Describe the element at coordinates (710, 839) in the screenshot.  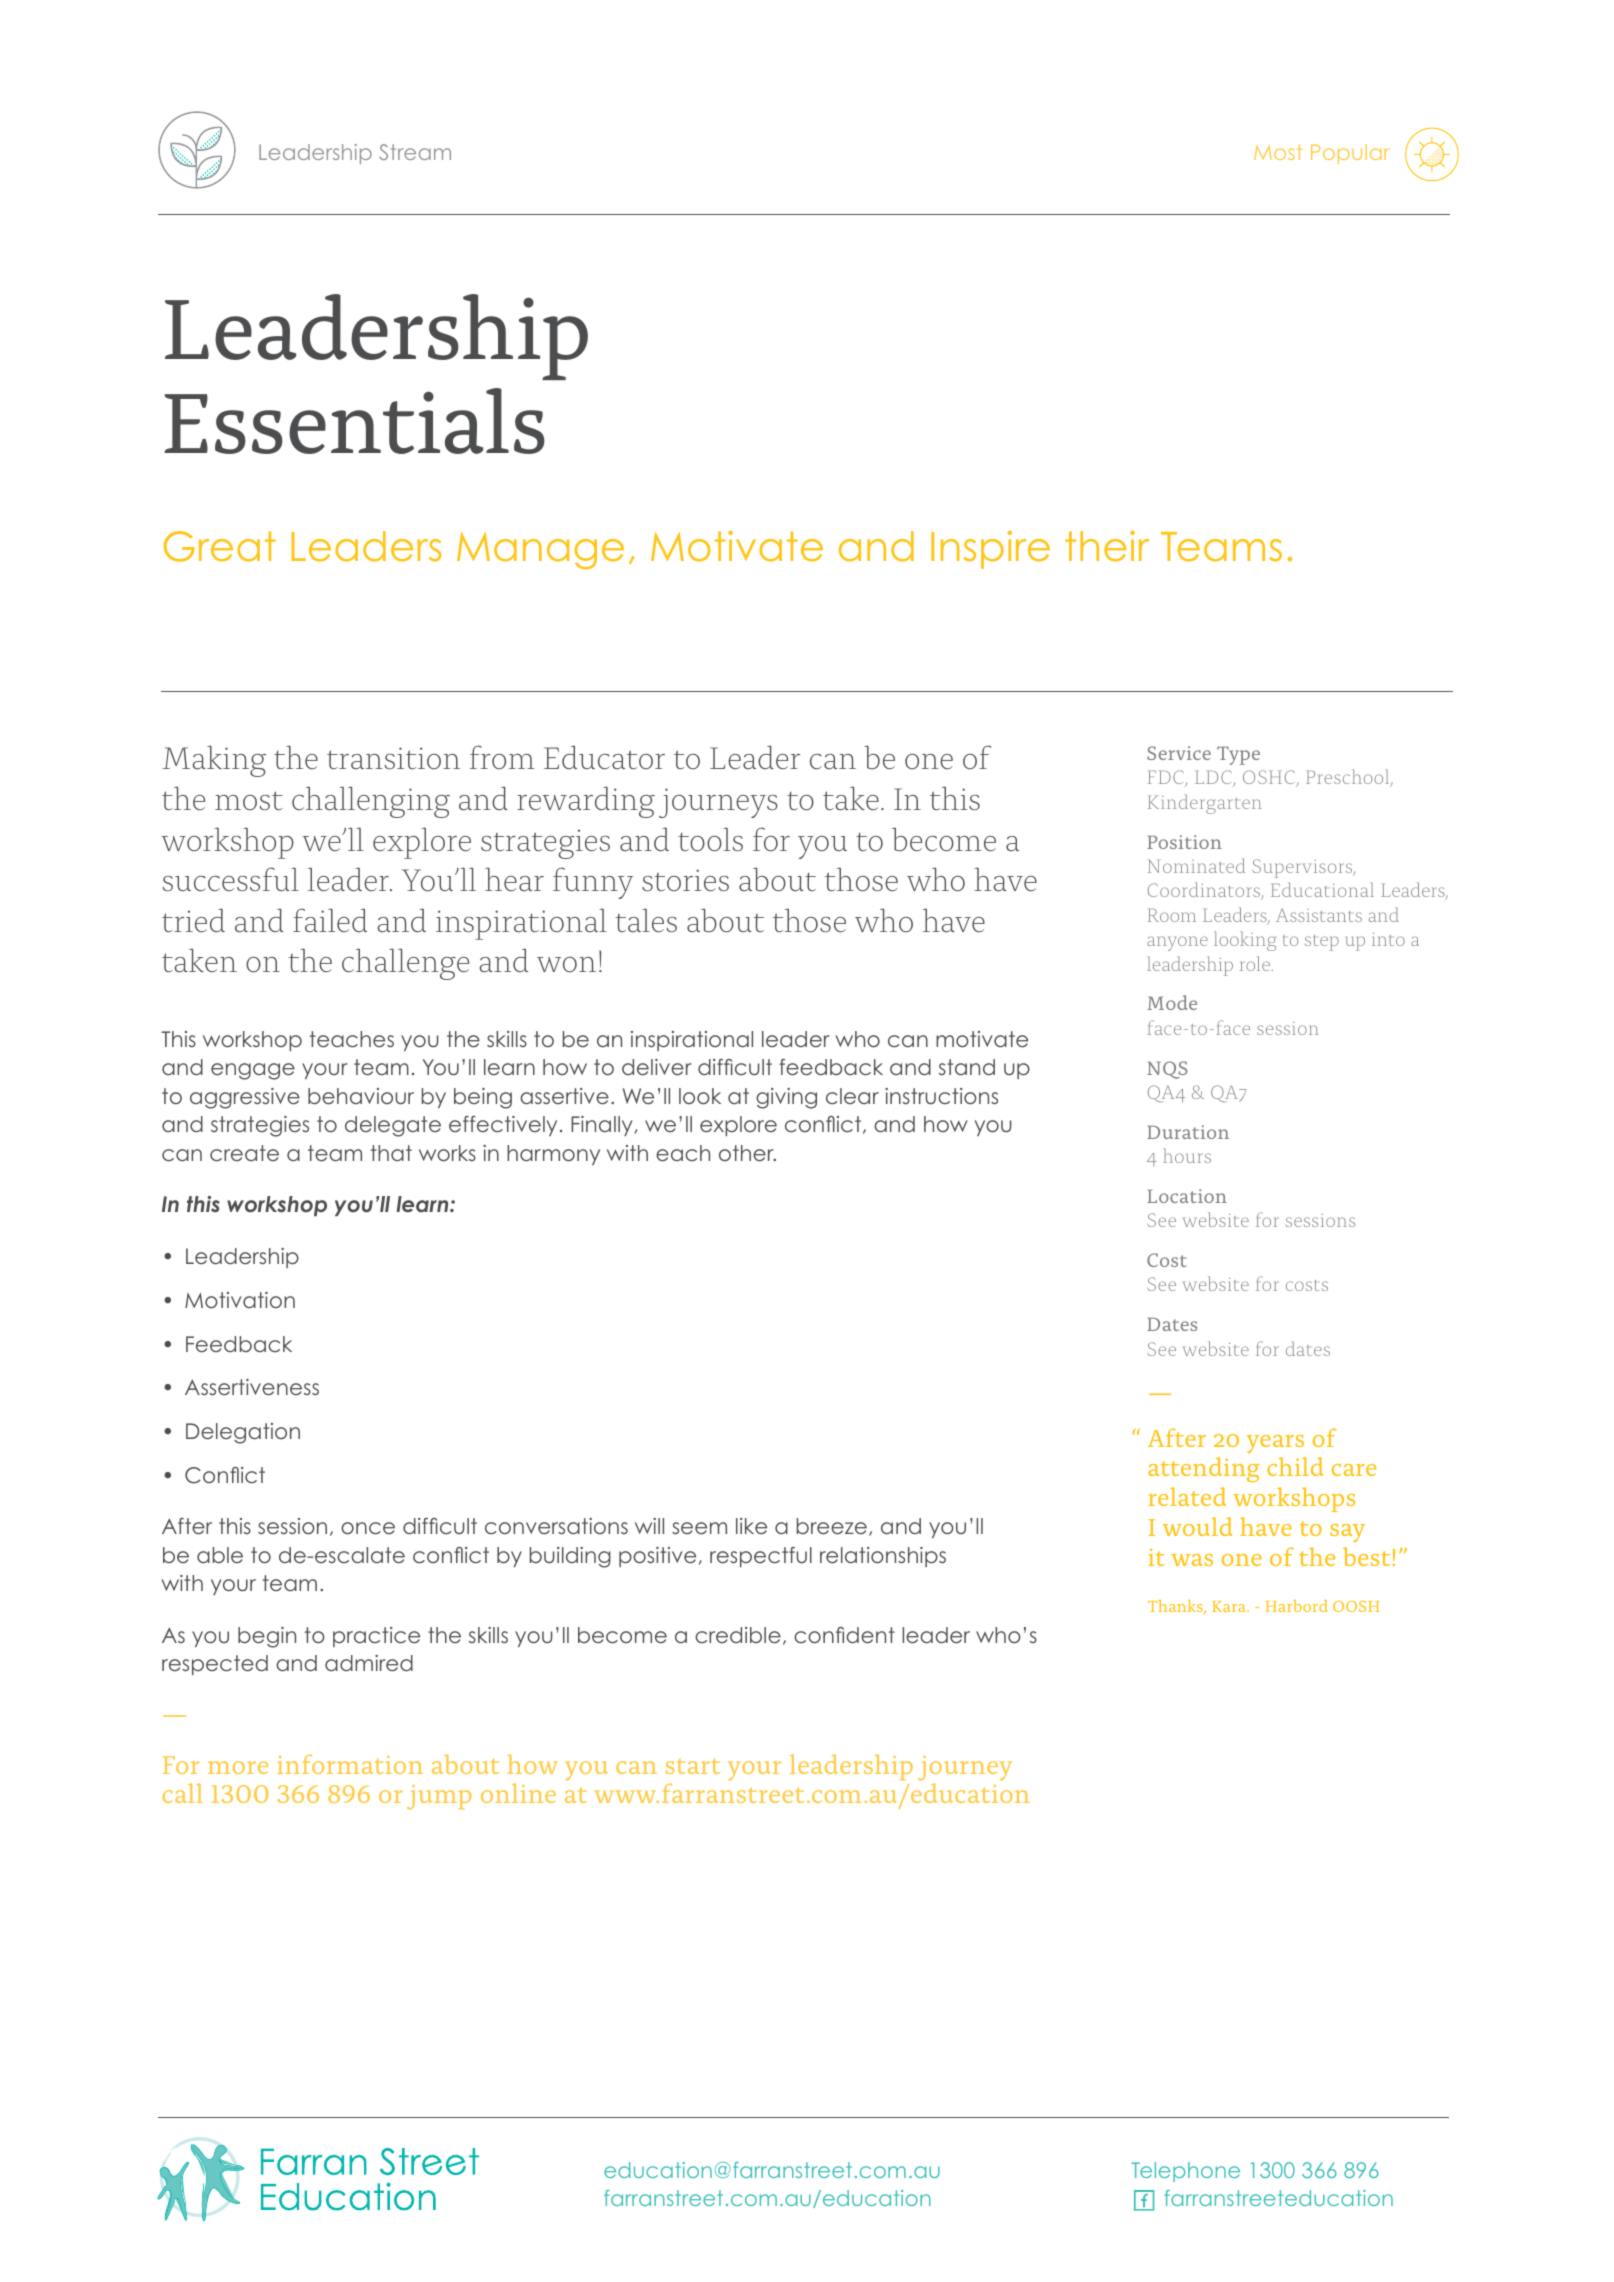
I see `tools` at that location.
